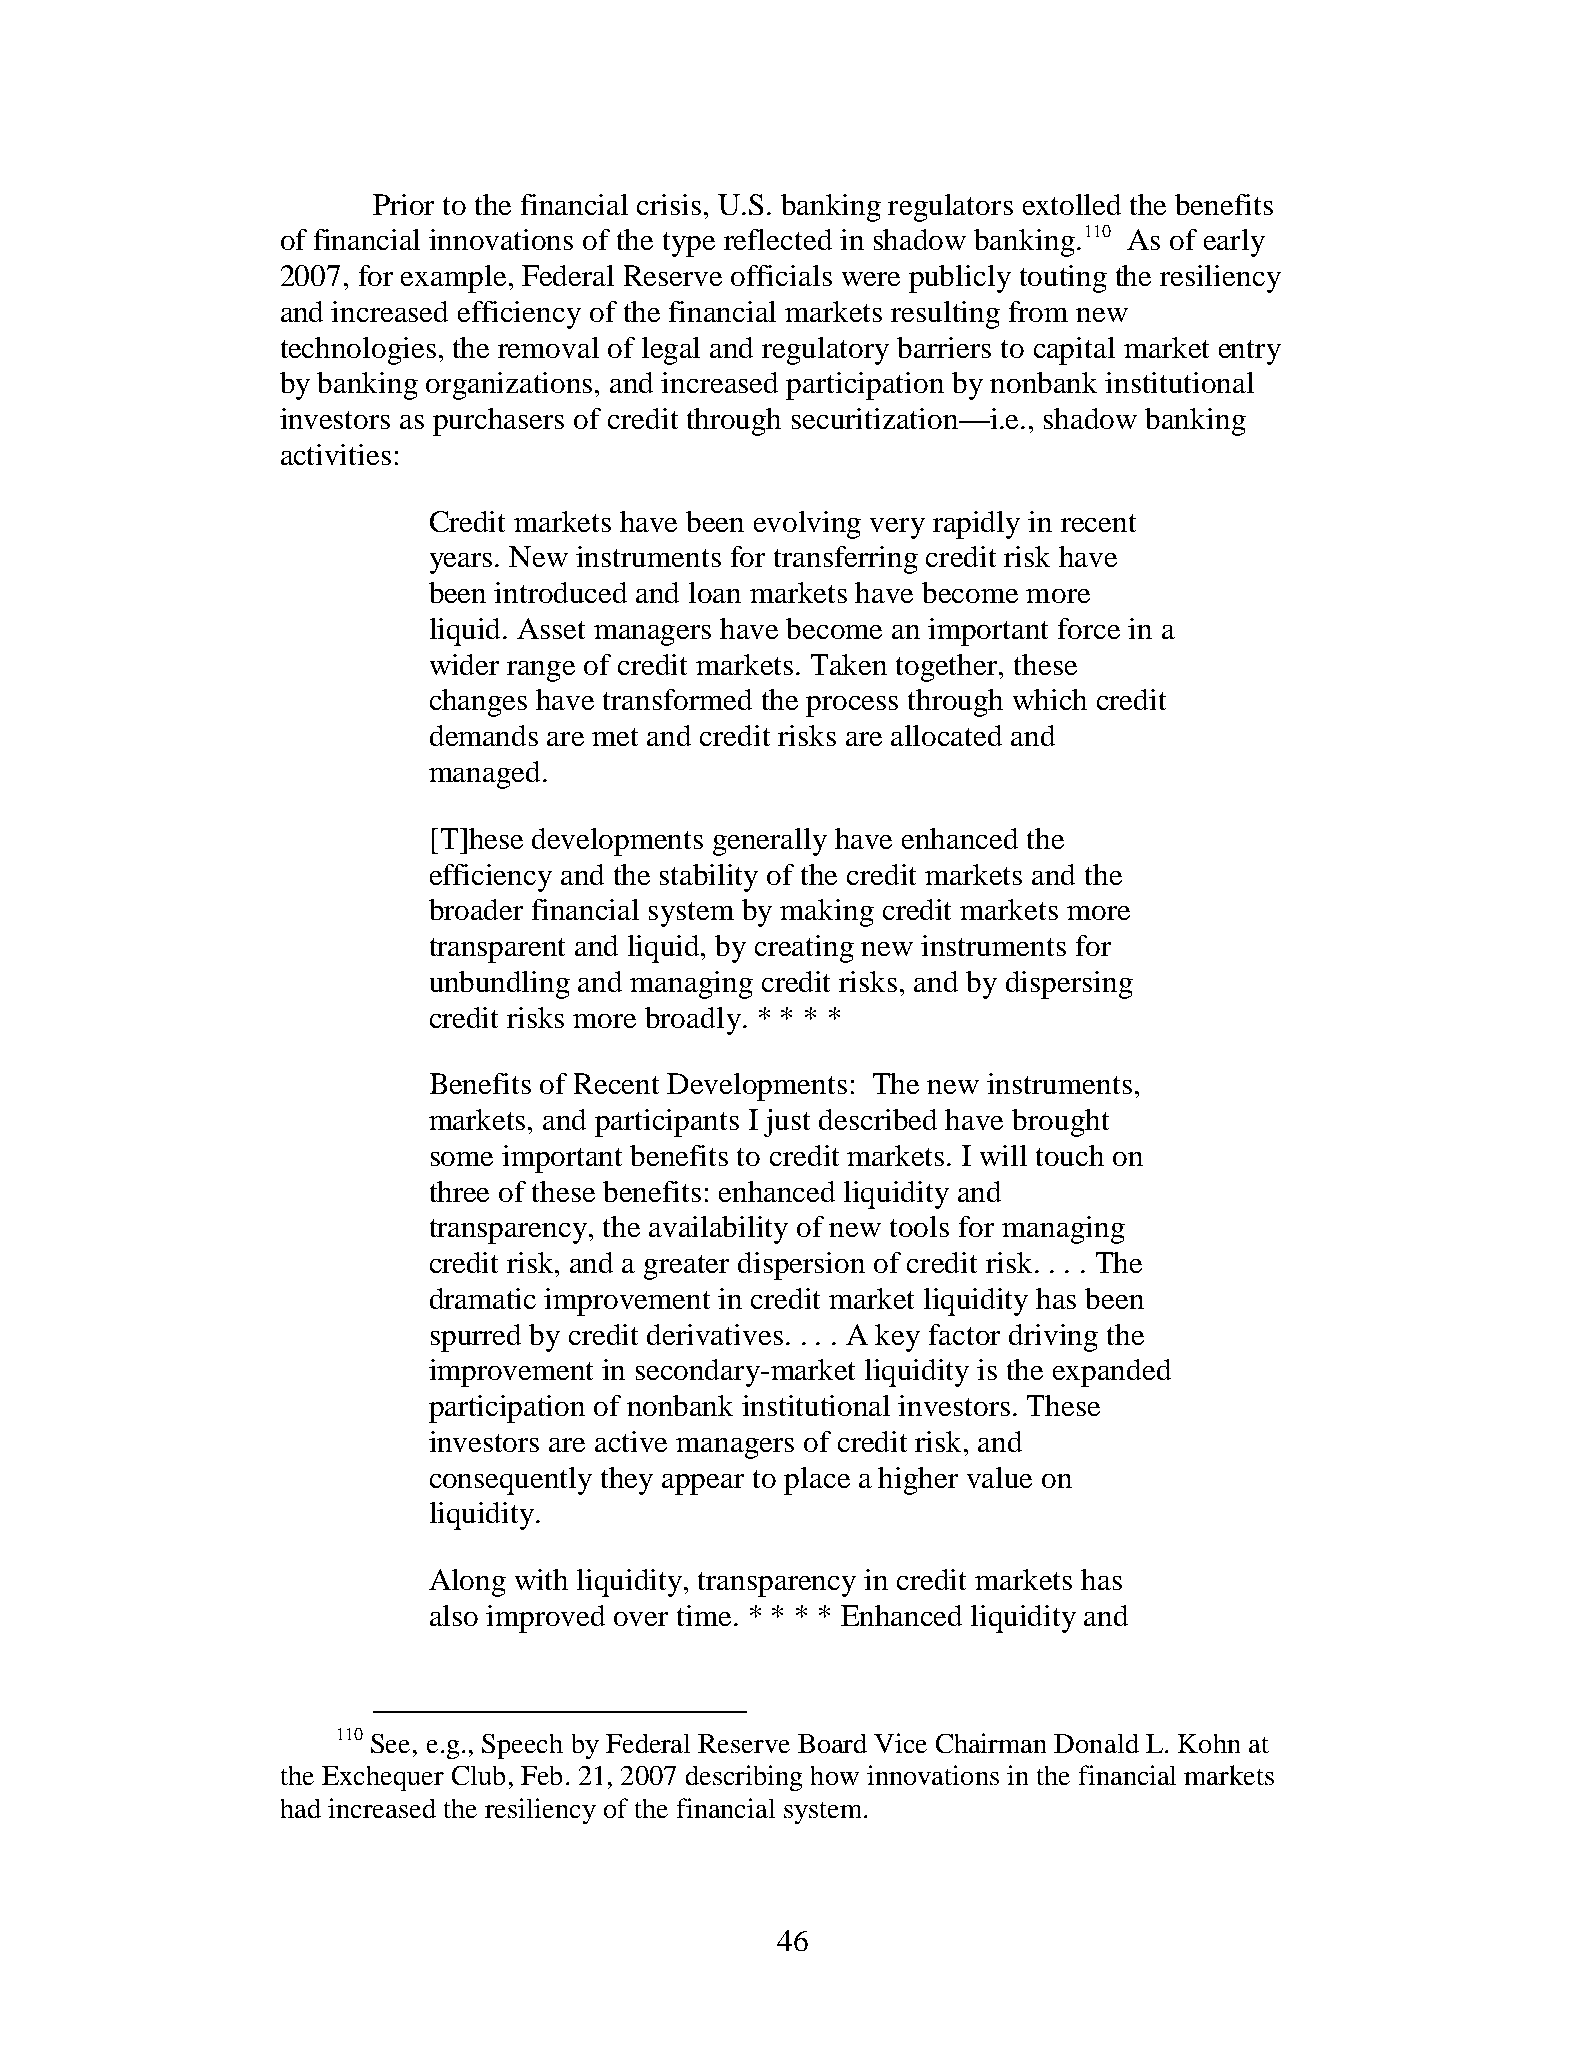 The width and height of the screenshot is (1586, 2052). I want to click on spurred, so click(476, 1338).
